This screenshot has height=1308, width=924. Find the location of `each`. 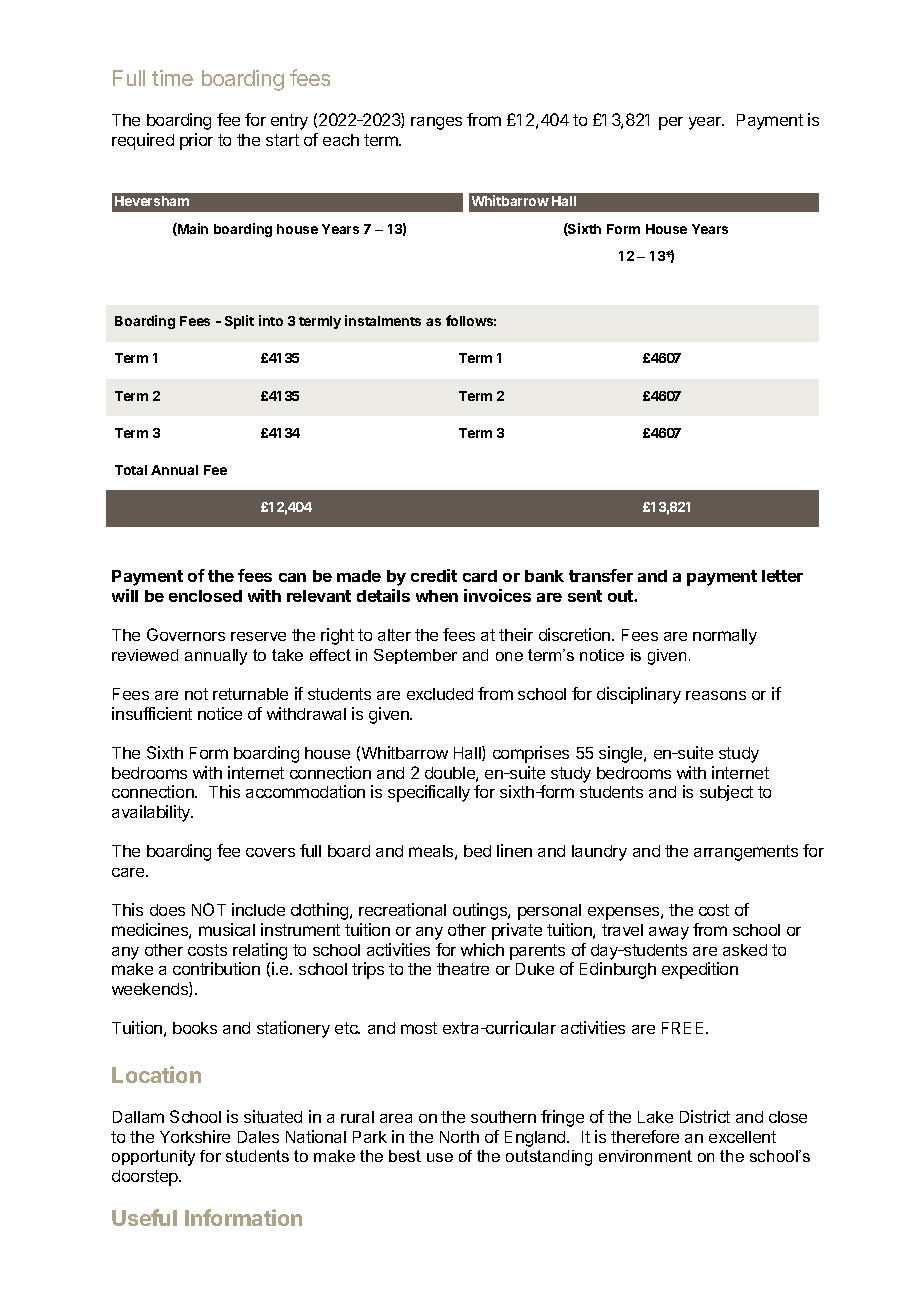

each is located at coordinates (341, 140).
